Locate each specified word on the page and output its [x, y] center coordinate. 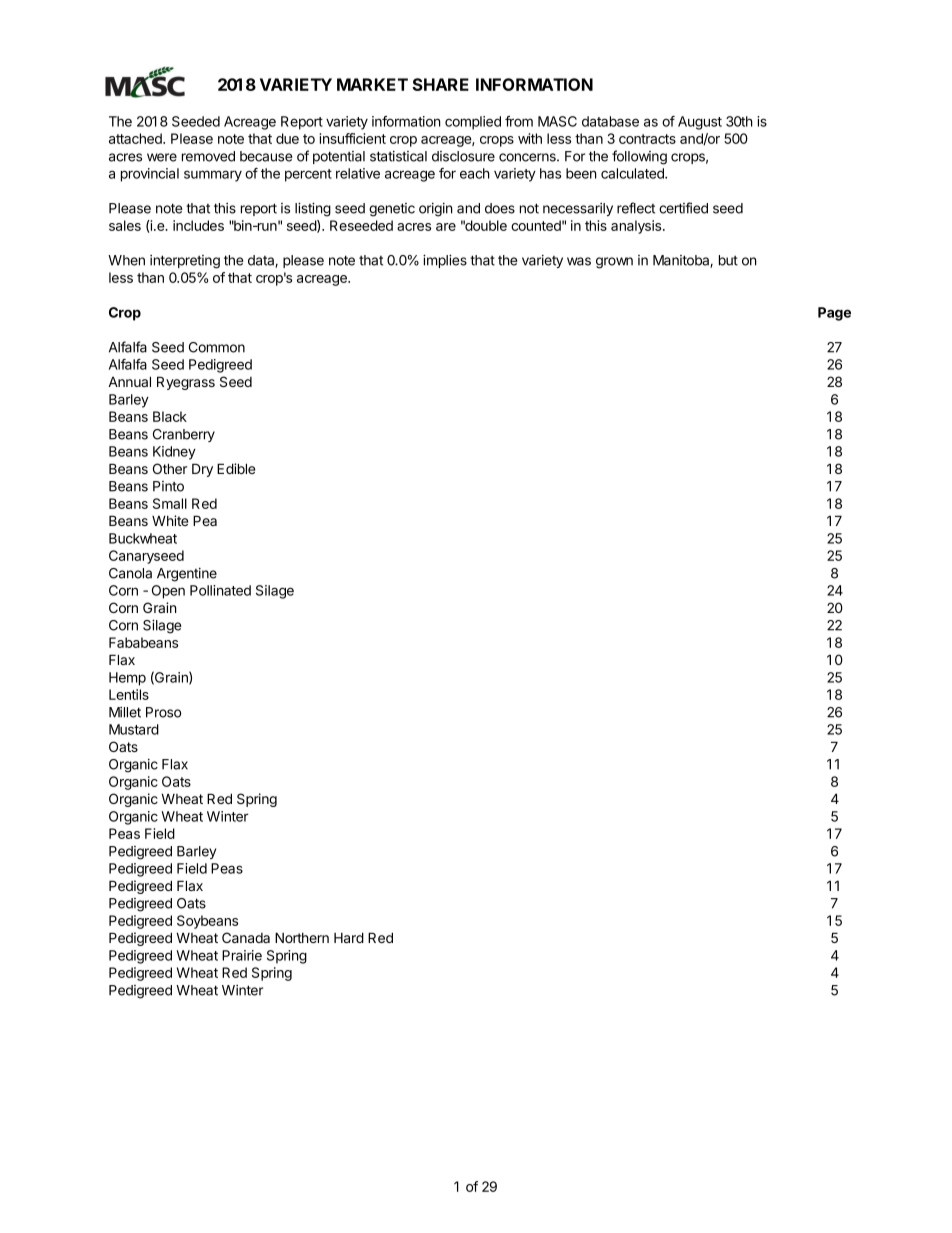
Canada [246, 937]
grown [614, 263]
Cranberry [184, 435]
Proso [163, 712]
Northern [302, 937]
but [728, 260]
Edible [236, 468]
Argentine [187, 575]
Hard [349, 937]
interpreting [185, 262]
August [700, 123]
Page [834, 314]
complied [473, 123]
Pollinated [220, 590]
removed [208, 156]
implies [445, 261]
